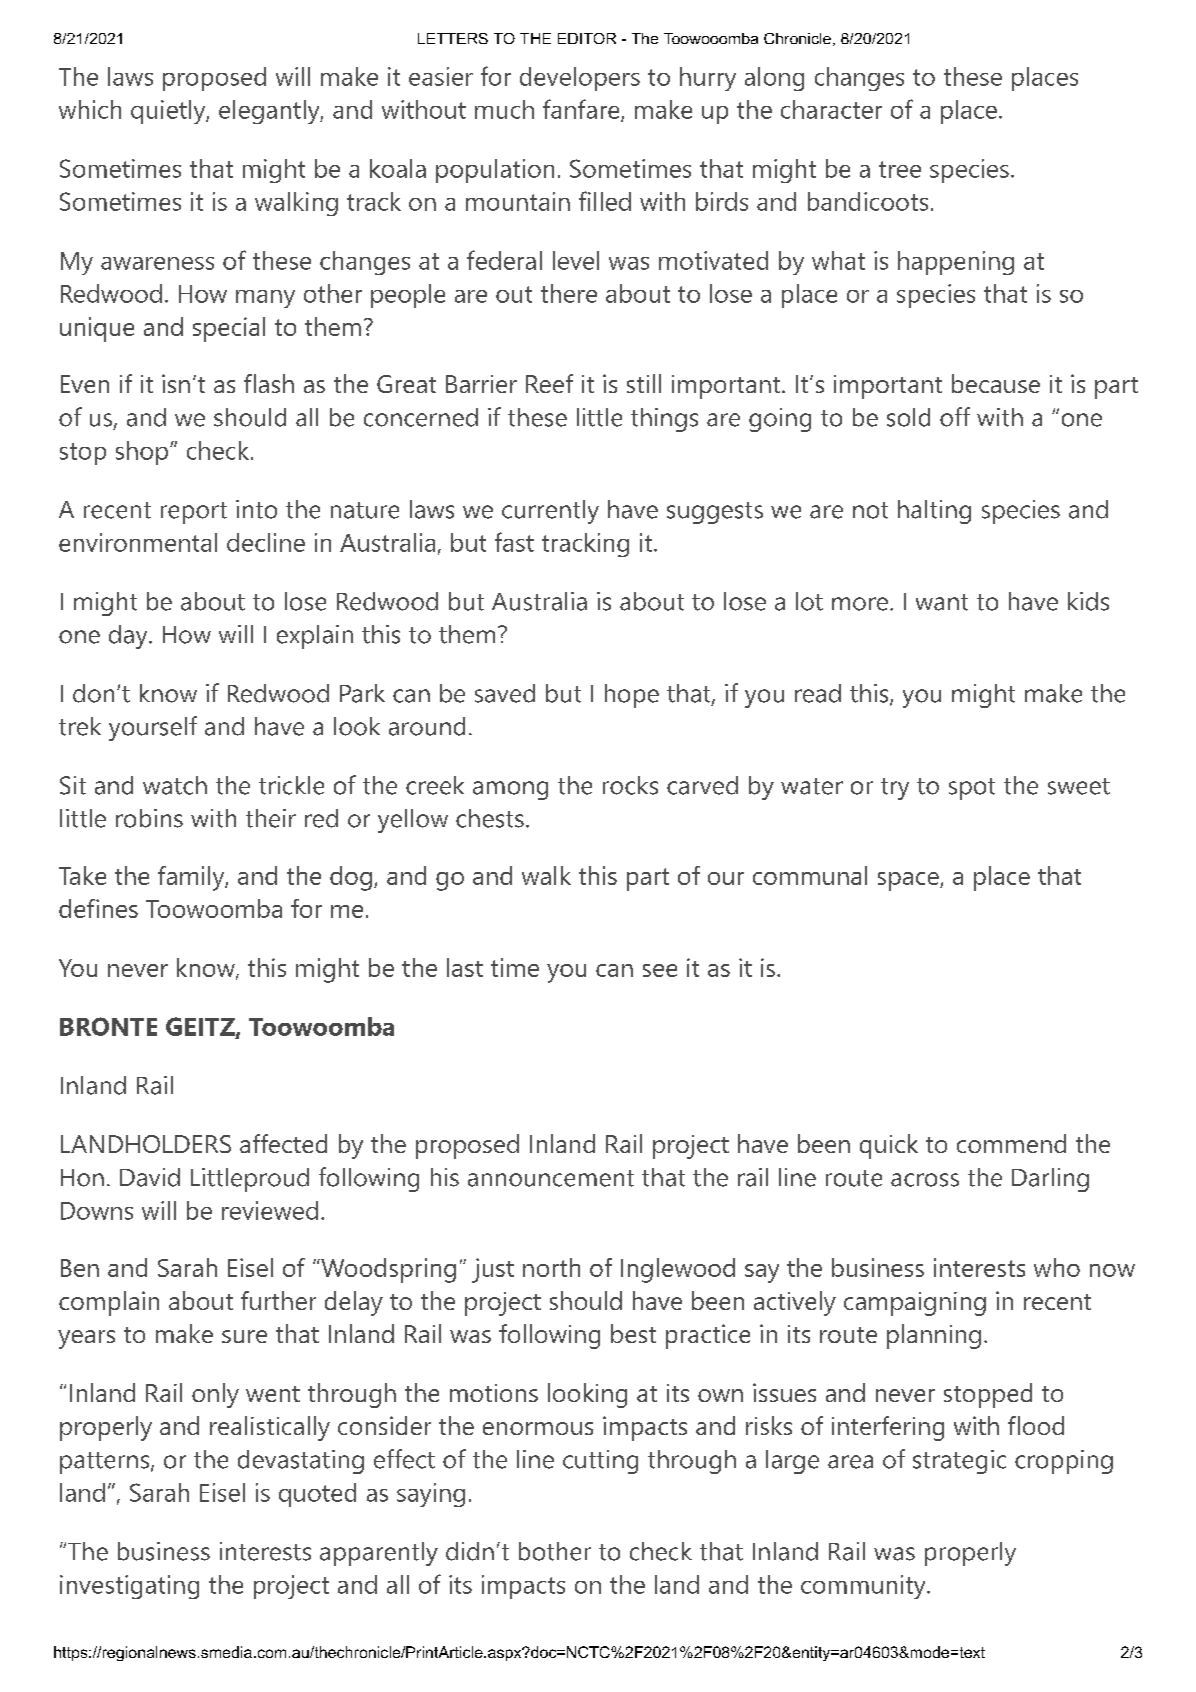 This document has width=1196, height=1692. Describe the element at coordinates (600, 1462) in the document. I see `cutting` at that location.
